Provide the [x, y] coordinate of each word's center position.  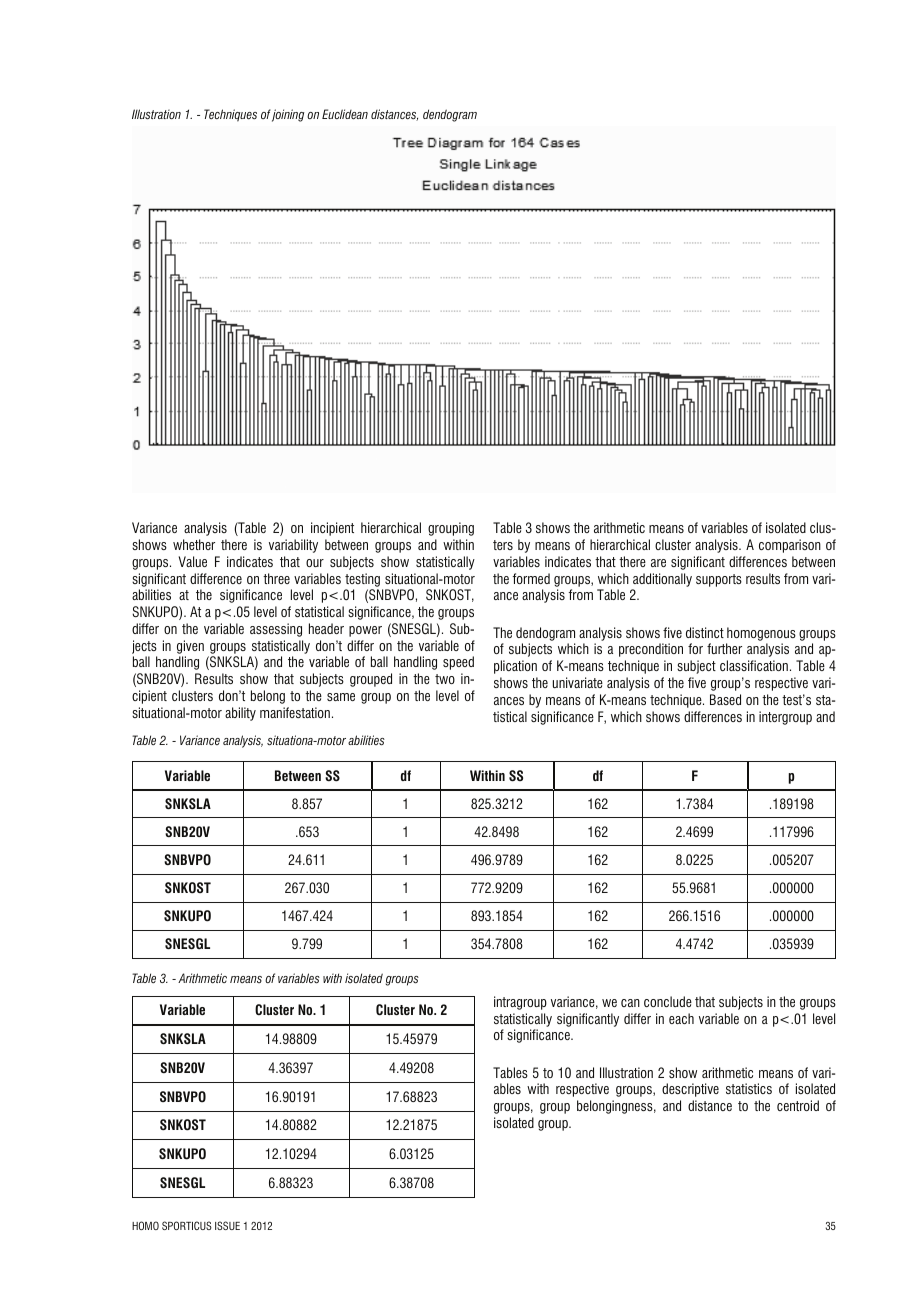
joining [288, 115]
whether [194, 544]
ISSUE [227, 1225]
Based [725, 699]
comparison [790, 546]
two [445, 679]
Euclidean [345, 114]
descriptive [690, 1090]
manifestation [295, 712]
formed [531, 578]
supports [719, 580]
